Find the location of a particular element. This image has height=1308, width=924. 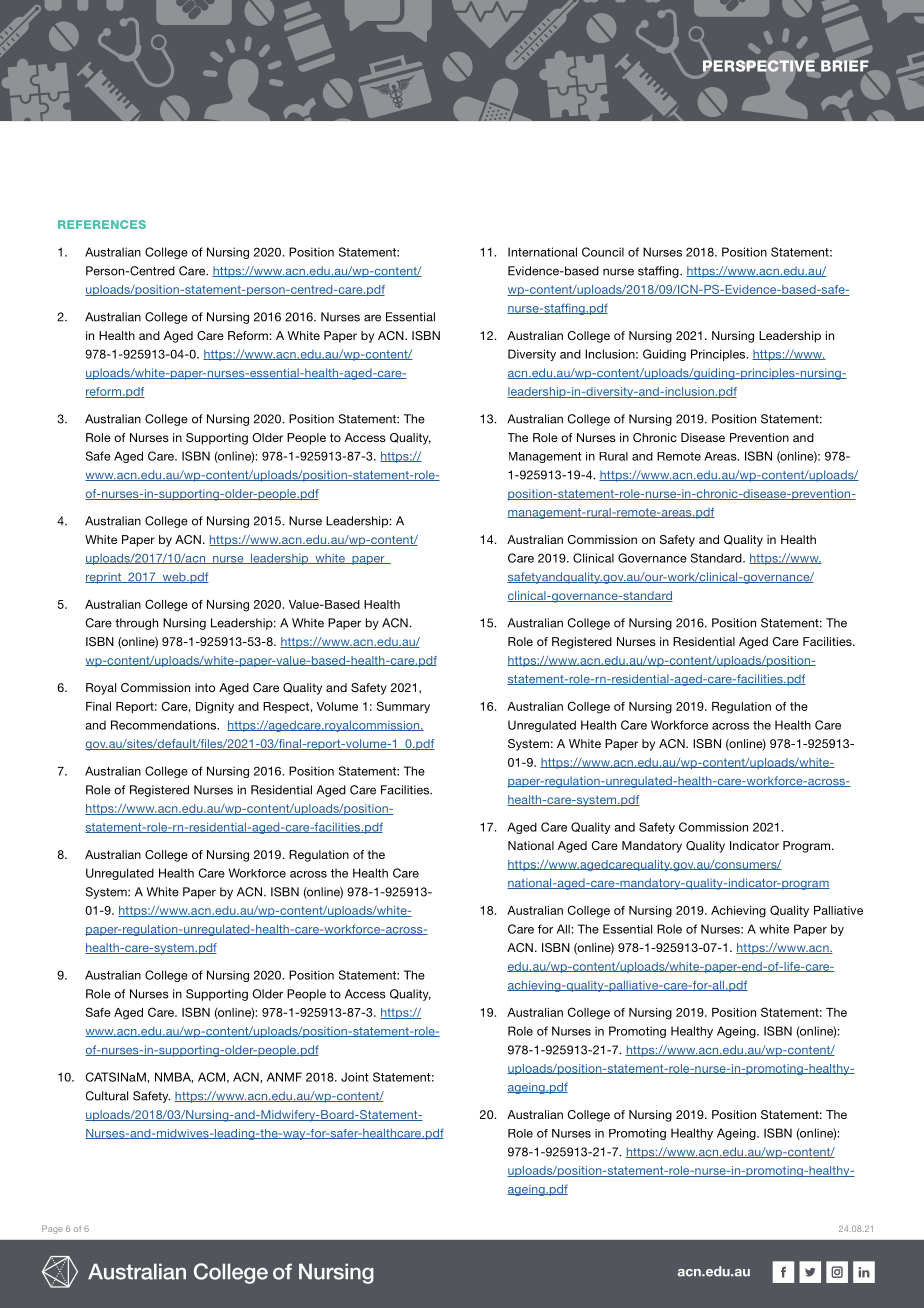

Recommendations is located at coordinates (165, 725).
